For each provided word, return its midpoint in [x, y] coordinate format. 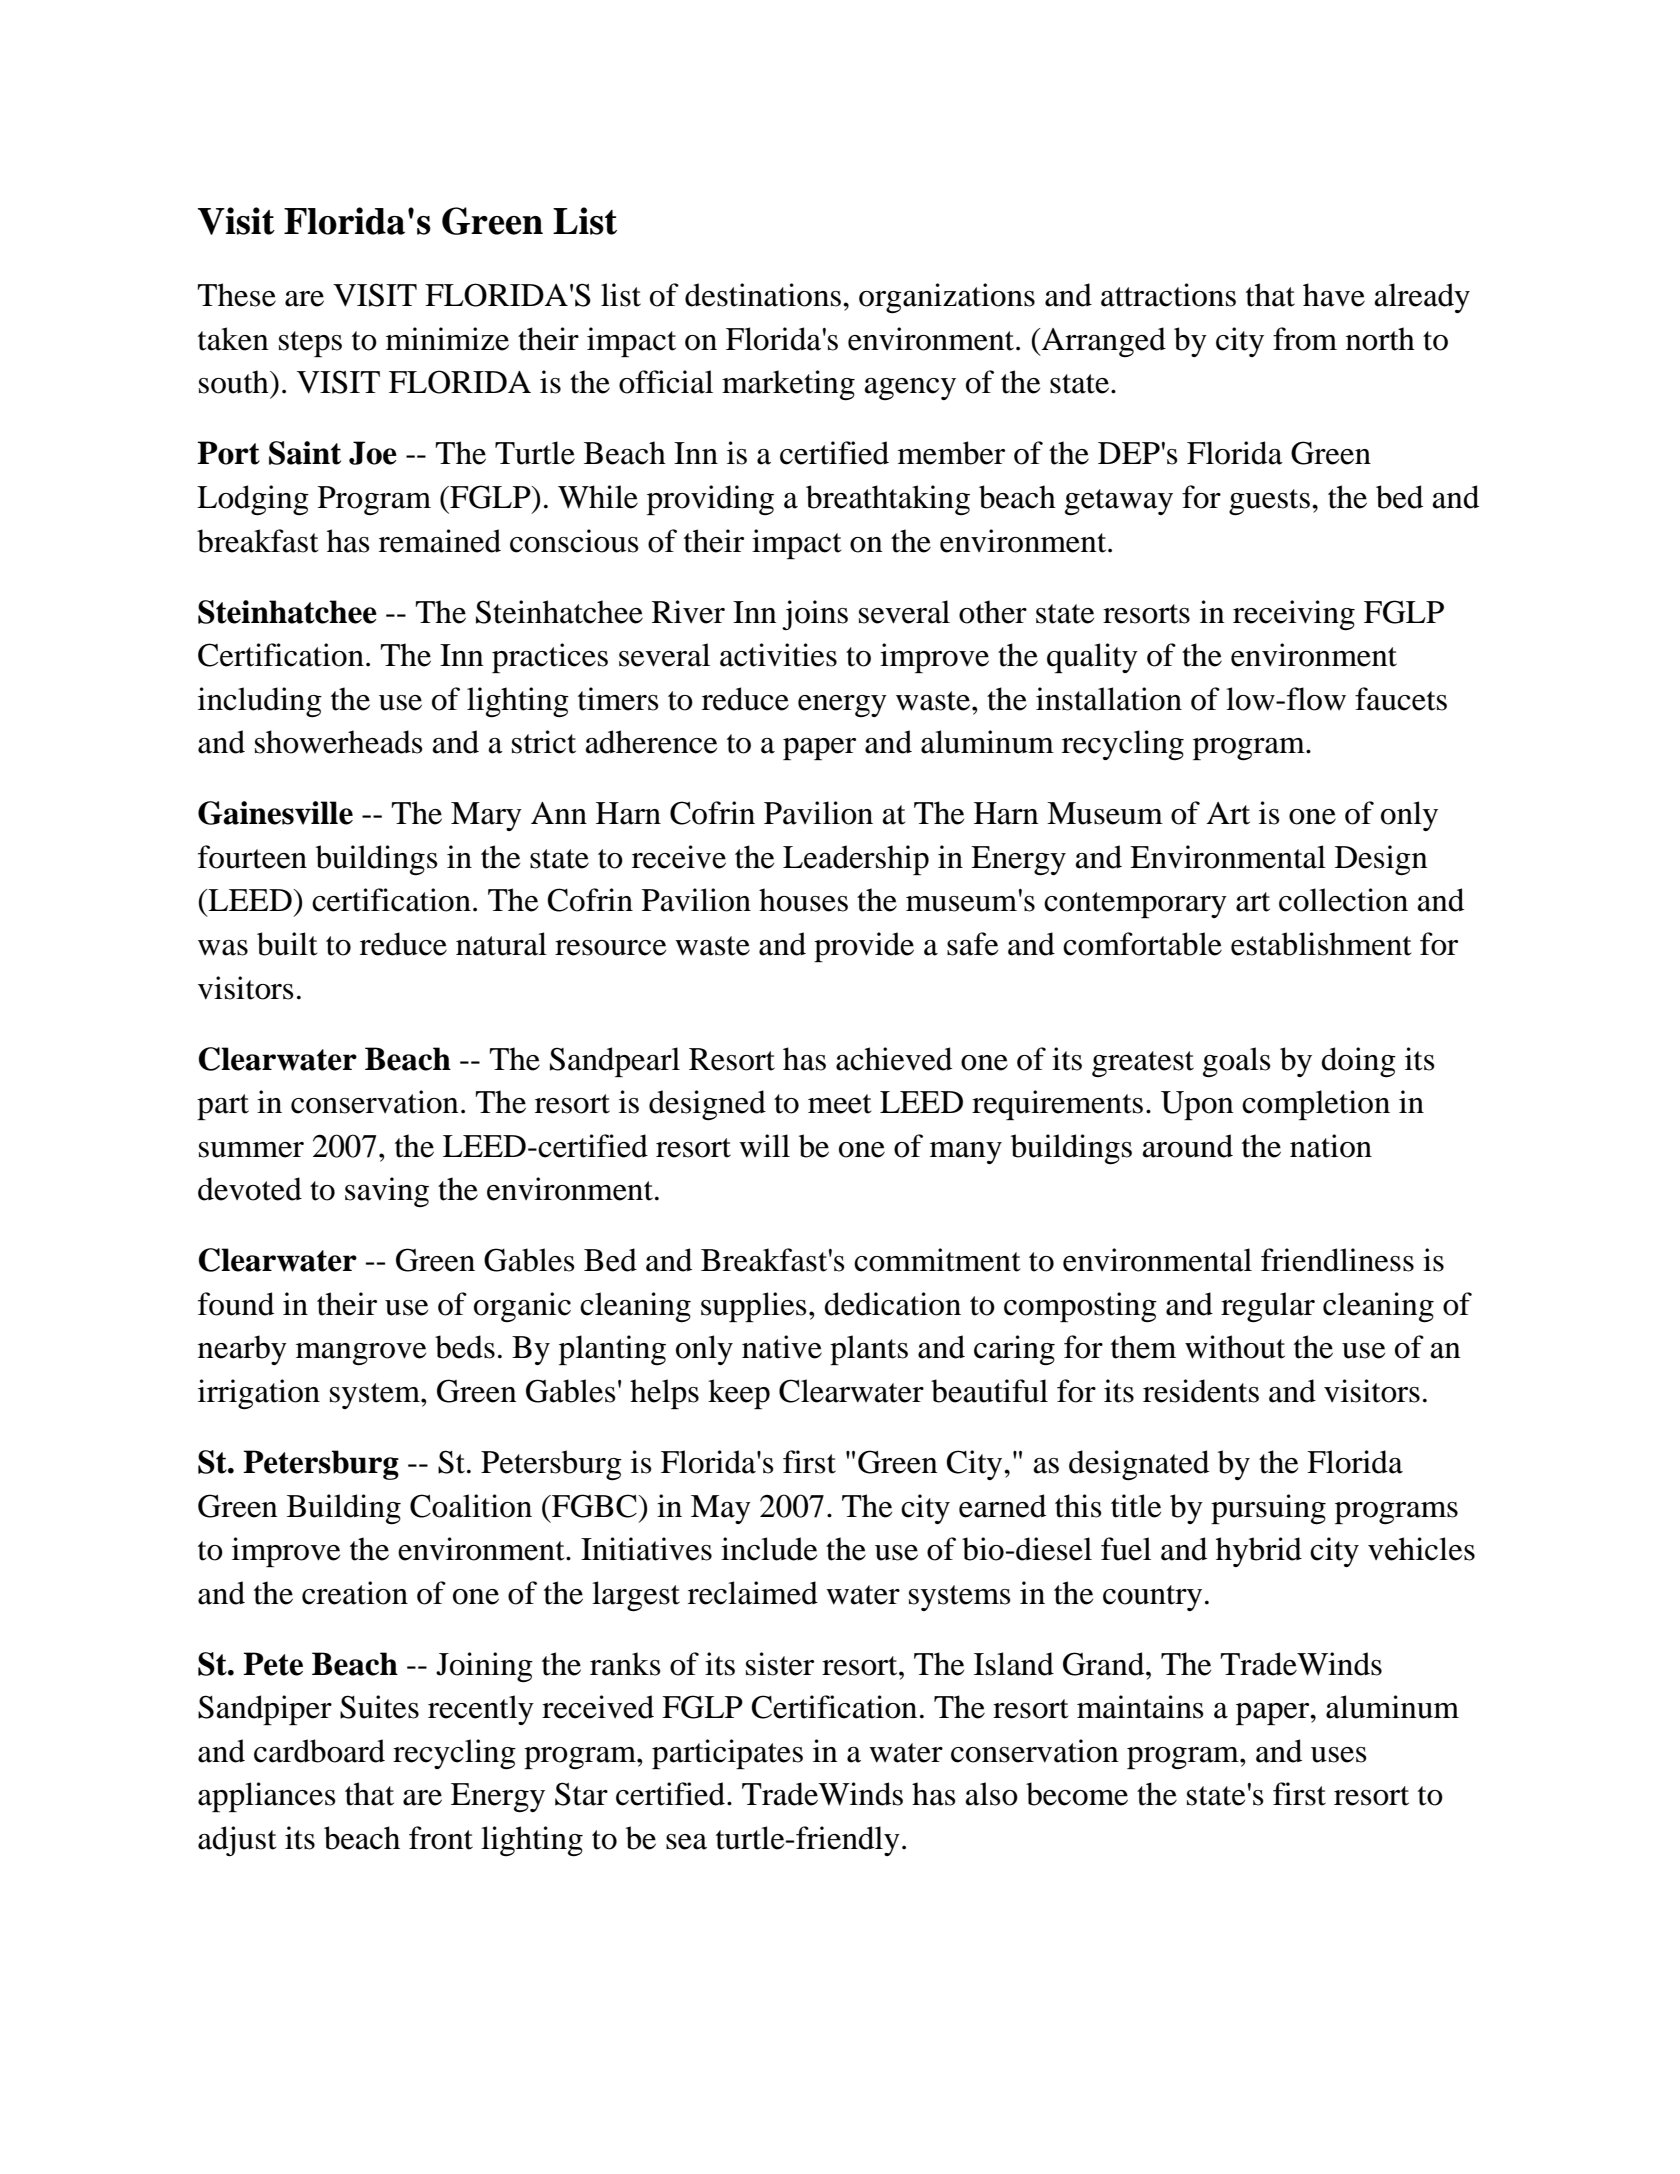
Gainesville [275, 813]
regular [1268, 1307]
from [1305, 339]
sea [686, 1842]
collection [1343, 900]
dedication [892, 1304]
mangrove [361, 1354]
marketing [788, 385]
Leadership [856, 860]
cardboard [319, 1751]
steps [310, 344]
